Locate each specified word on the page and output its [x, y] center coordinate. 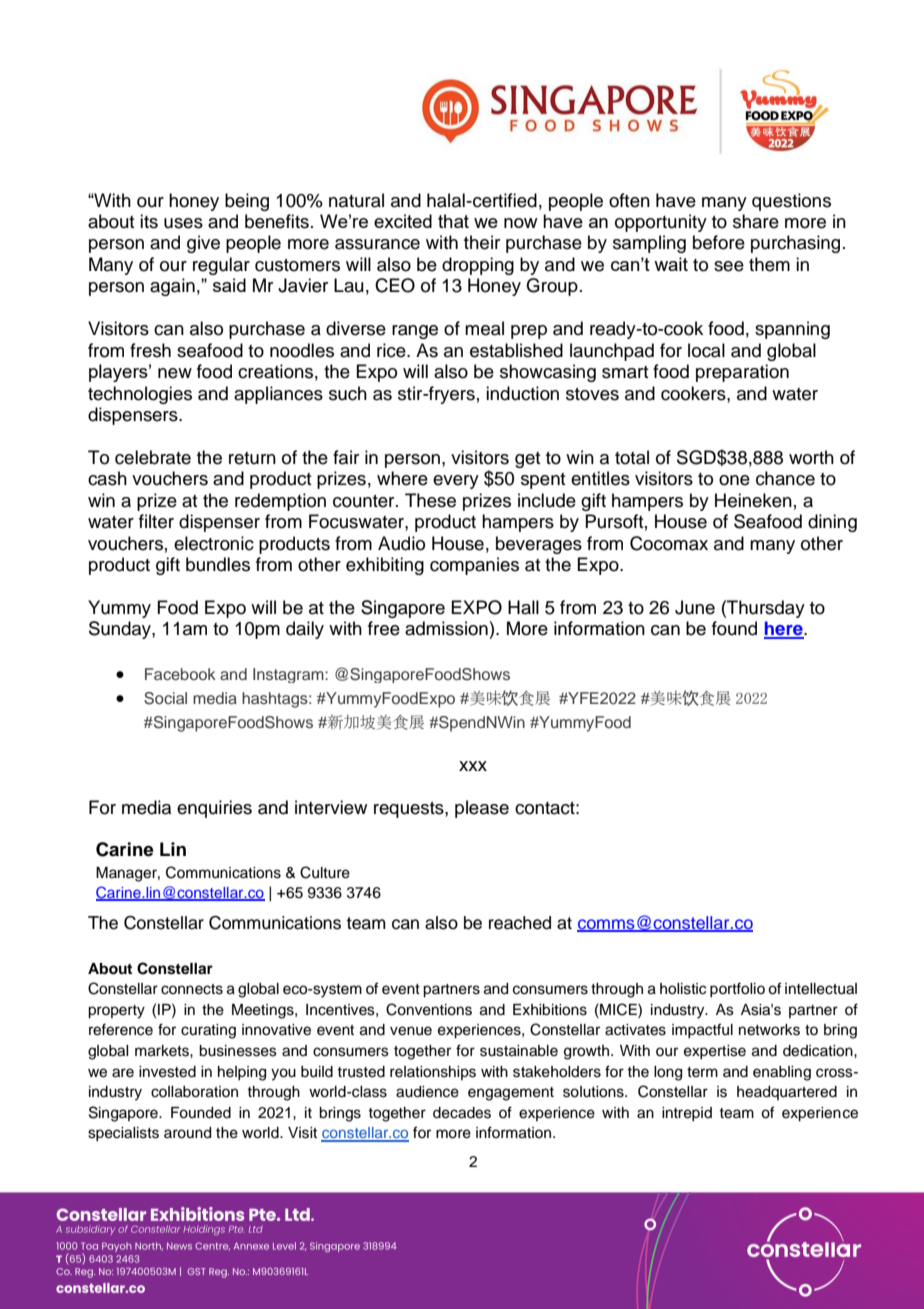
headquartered [787, 1093]
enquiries [214, 809]
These [430, 500]
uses [183, 223]
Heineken [753, 500]
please [482, 809]
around [187, 1133]
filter [156, 521]
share [756, 221]
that [453, 221]
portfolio [737, 989]
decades [462, 1113]
